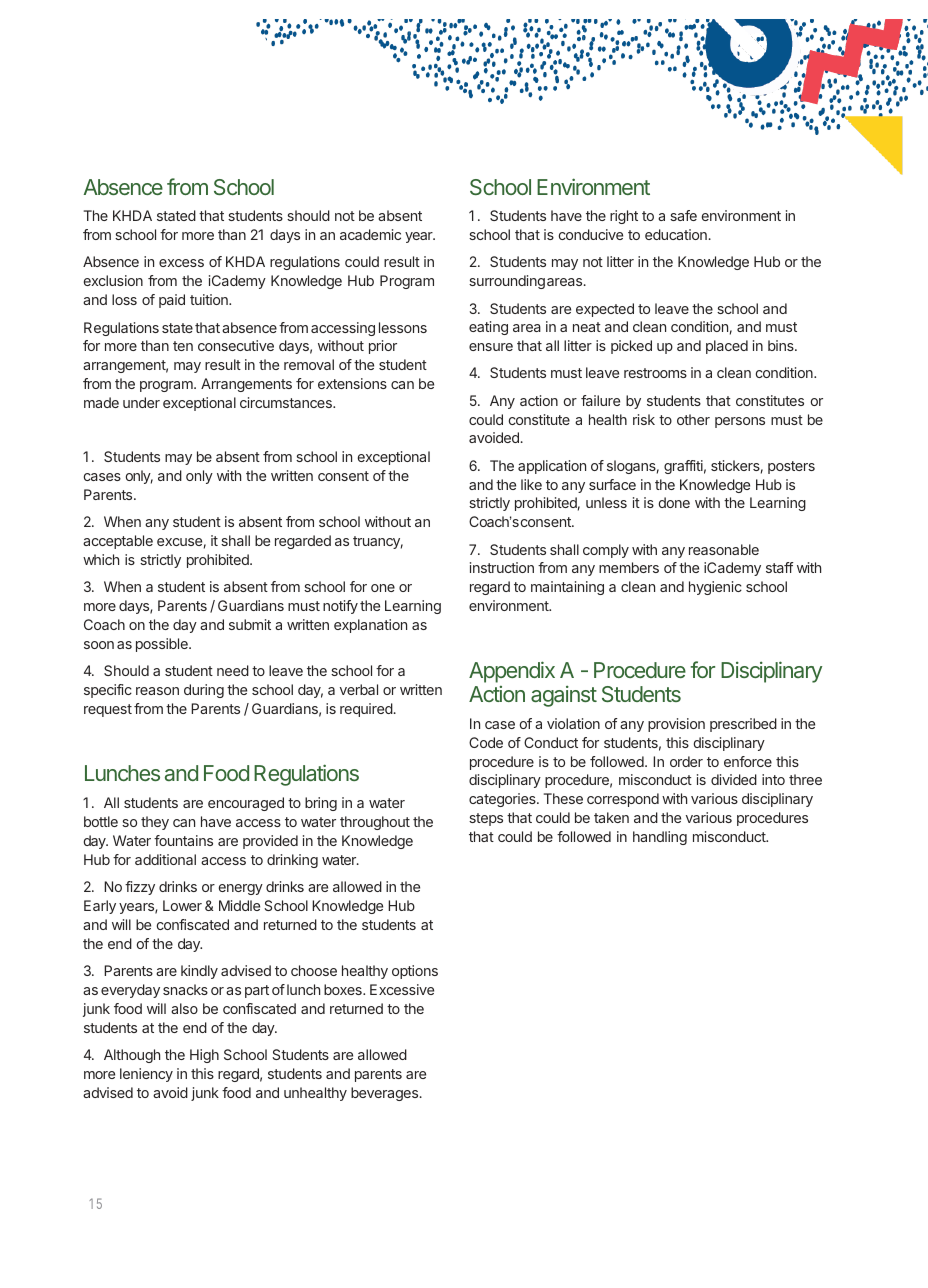  Describe the element at coordinates (113, 280) in the document. I see `exclusion` at that location.
